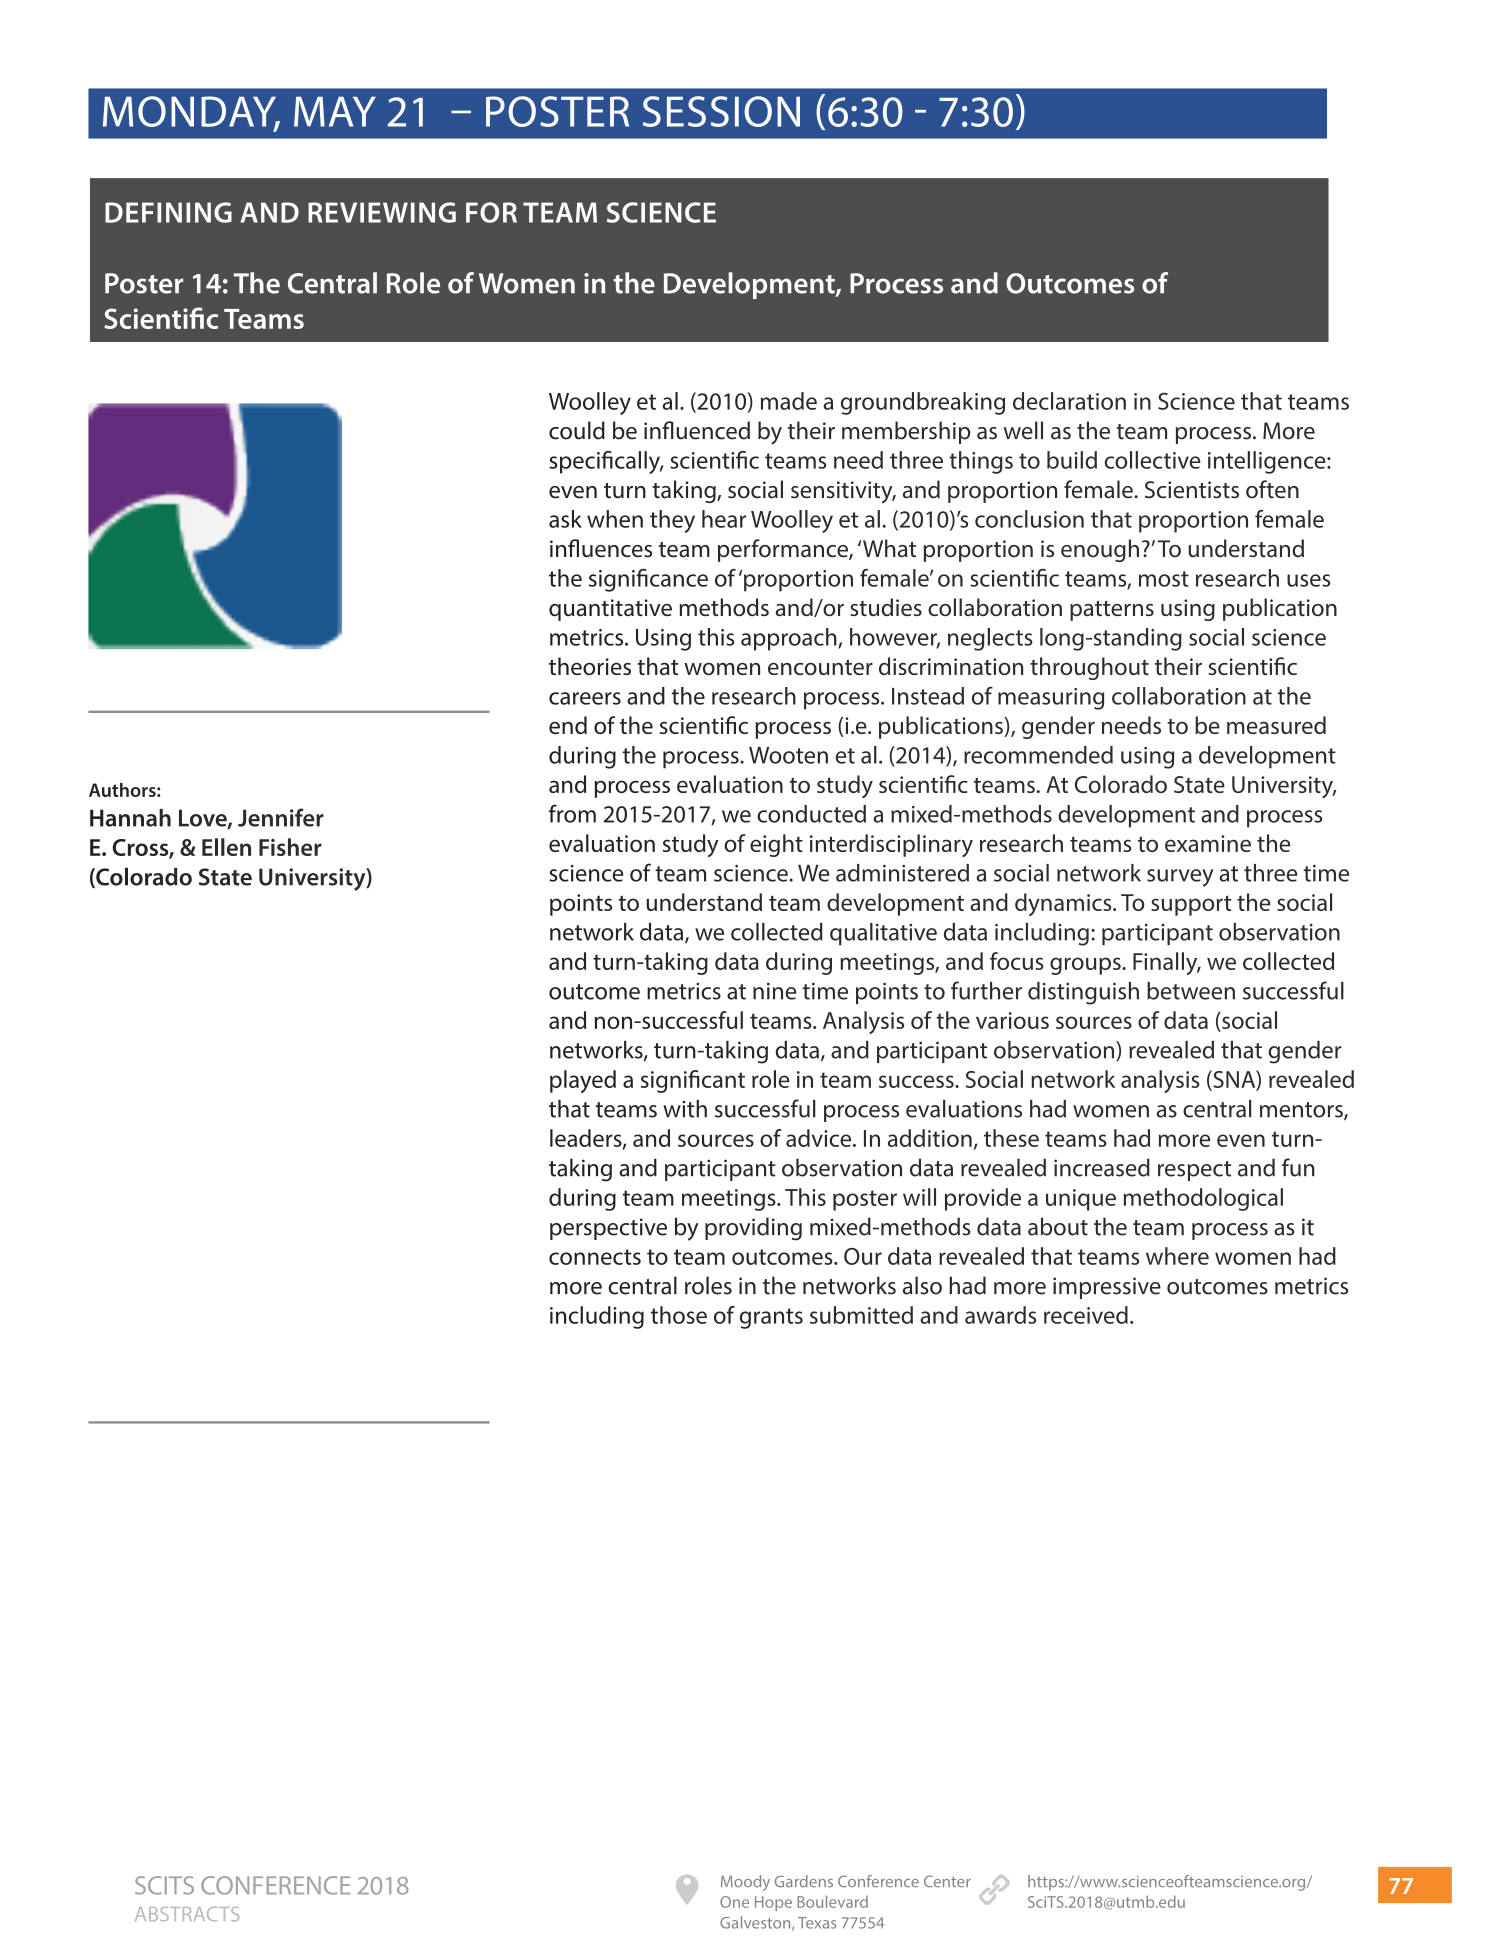 Image resolution: width=1504 pixels, height=1946 pixels. Describe the element at coordinates (721, 111) in the screenshot. I see `SESSION` at that location.
